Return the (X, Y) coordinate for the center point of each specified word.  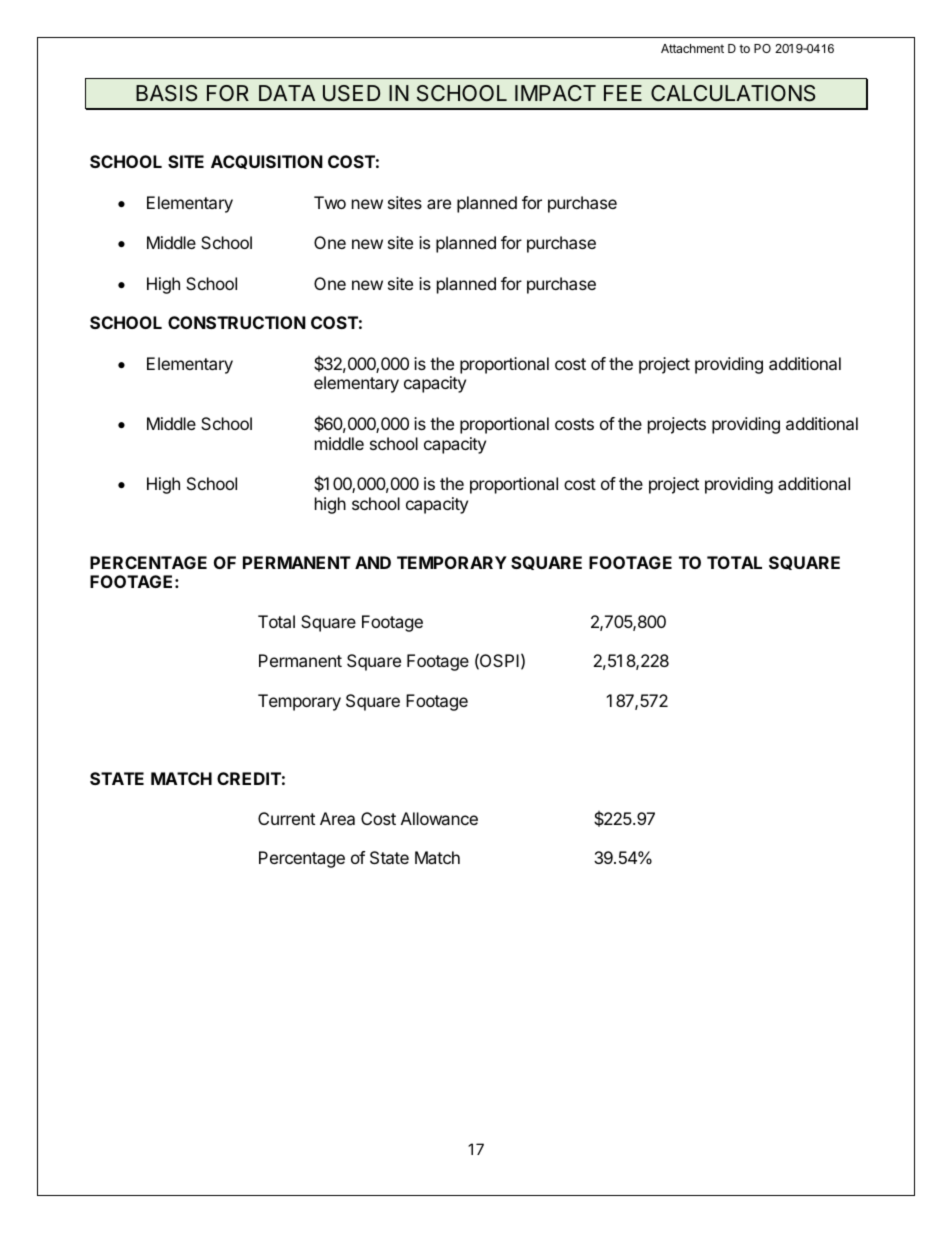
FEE (623, 93)
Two (330, 202)
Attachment (692, 48)
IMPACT (555, 93)
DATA (287, 93)
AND (373, 562)
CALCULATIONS (733, 93)
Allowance (439, 818)
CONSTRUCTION (237, 322)
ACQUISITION (267, 162)
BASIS (166, 93)
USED (351, 93)
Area (337, 818)
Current (286, 818)
